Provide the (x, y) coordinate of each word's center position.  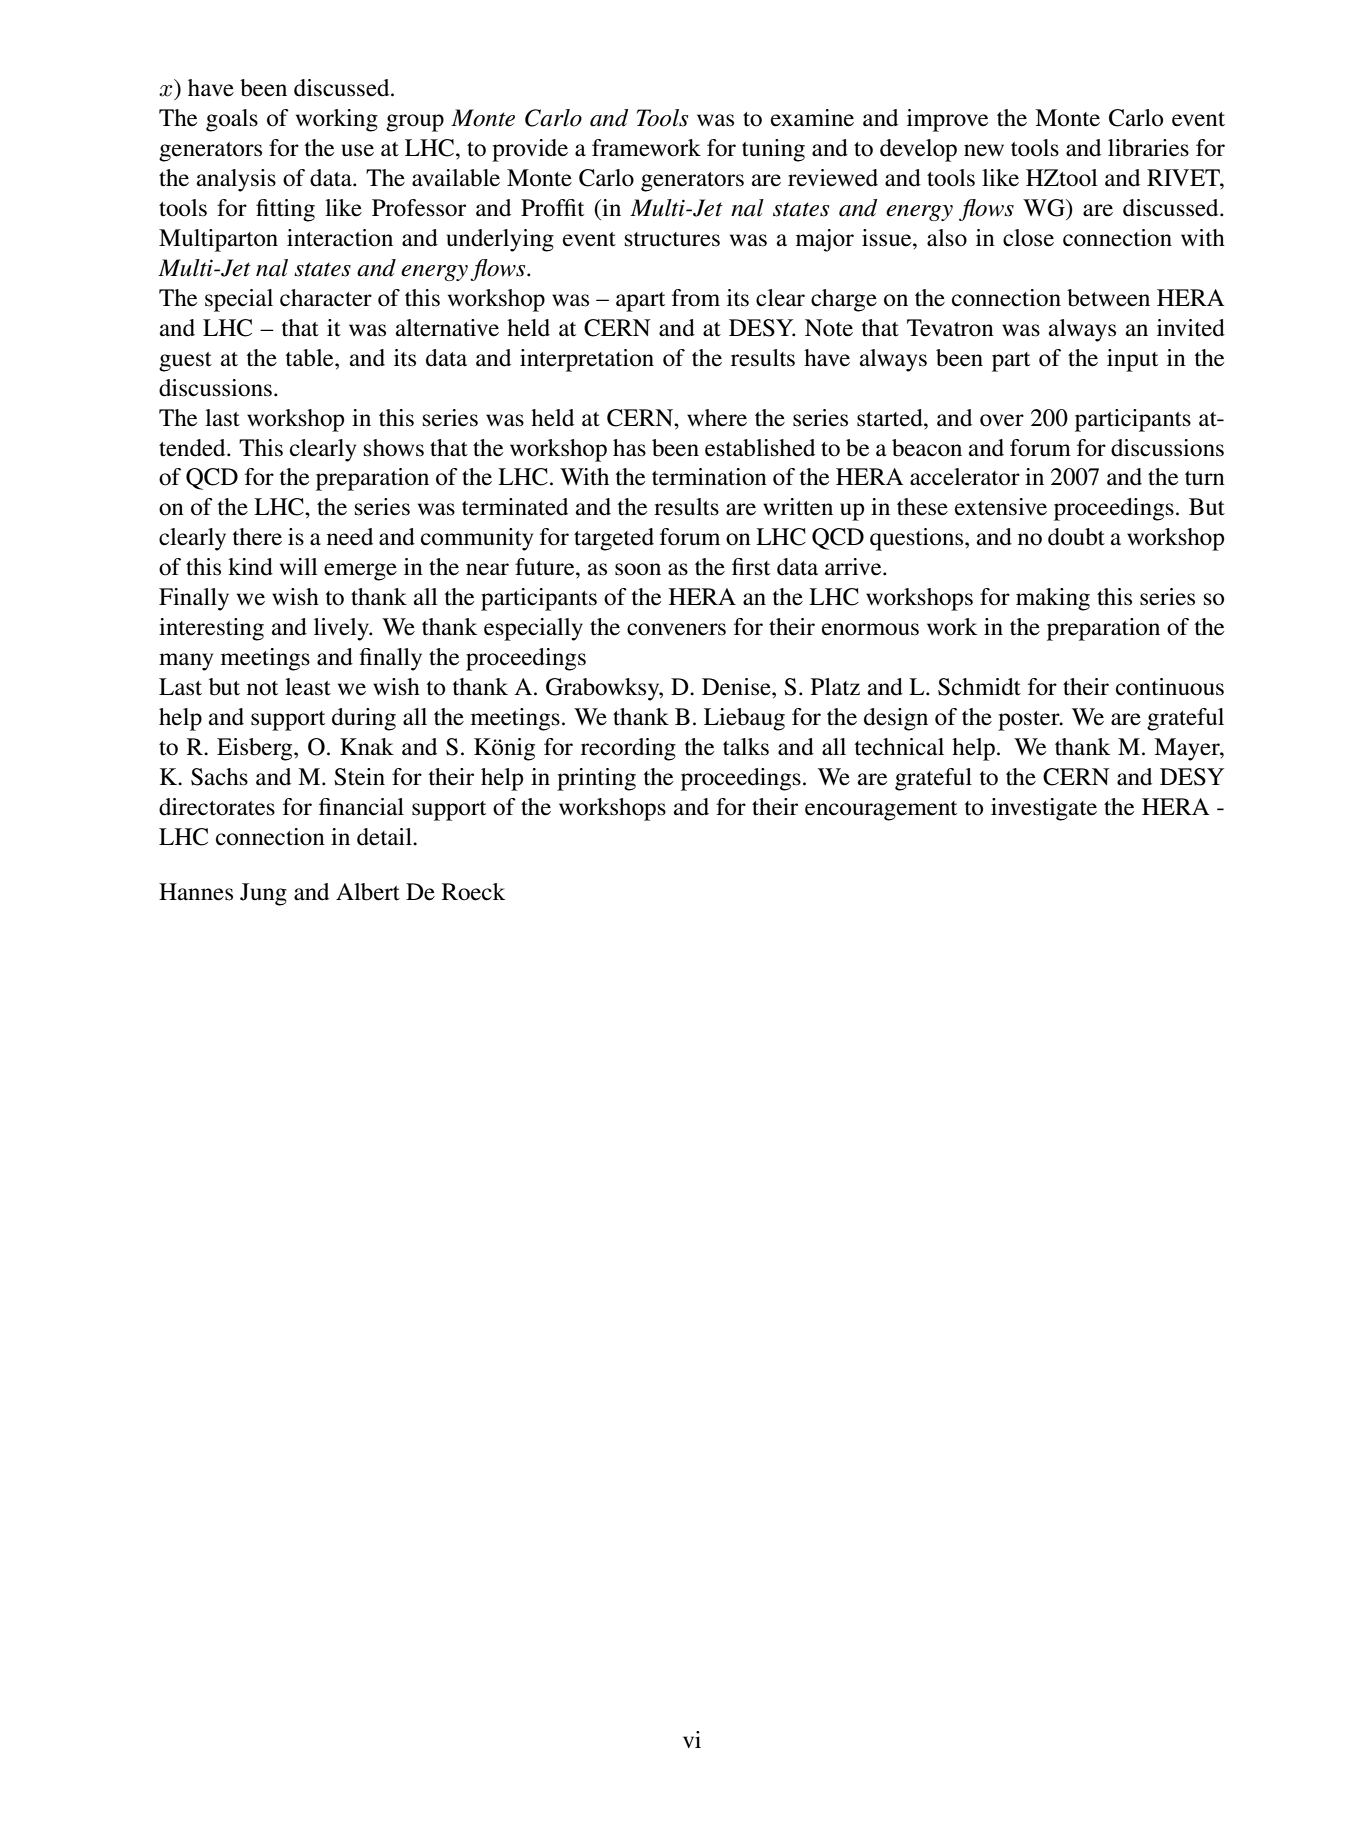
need (350, 537)
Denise (737, 687)
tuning (773, 150)
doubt (1076, 537)
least (308, 687)
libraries (1148, 148)
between (1108, 298)
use (357, 150)
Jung (263, 894)
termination (709, 477)
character (326, 298)
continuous (1170, 687)
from (696, 298)
